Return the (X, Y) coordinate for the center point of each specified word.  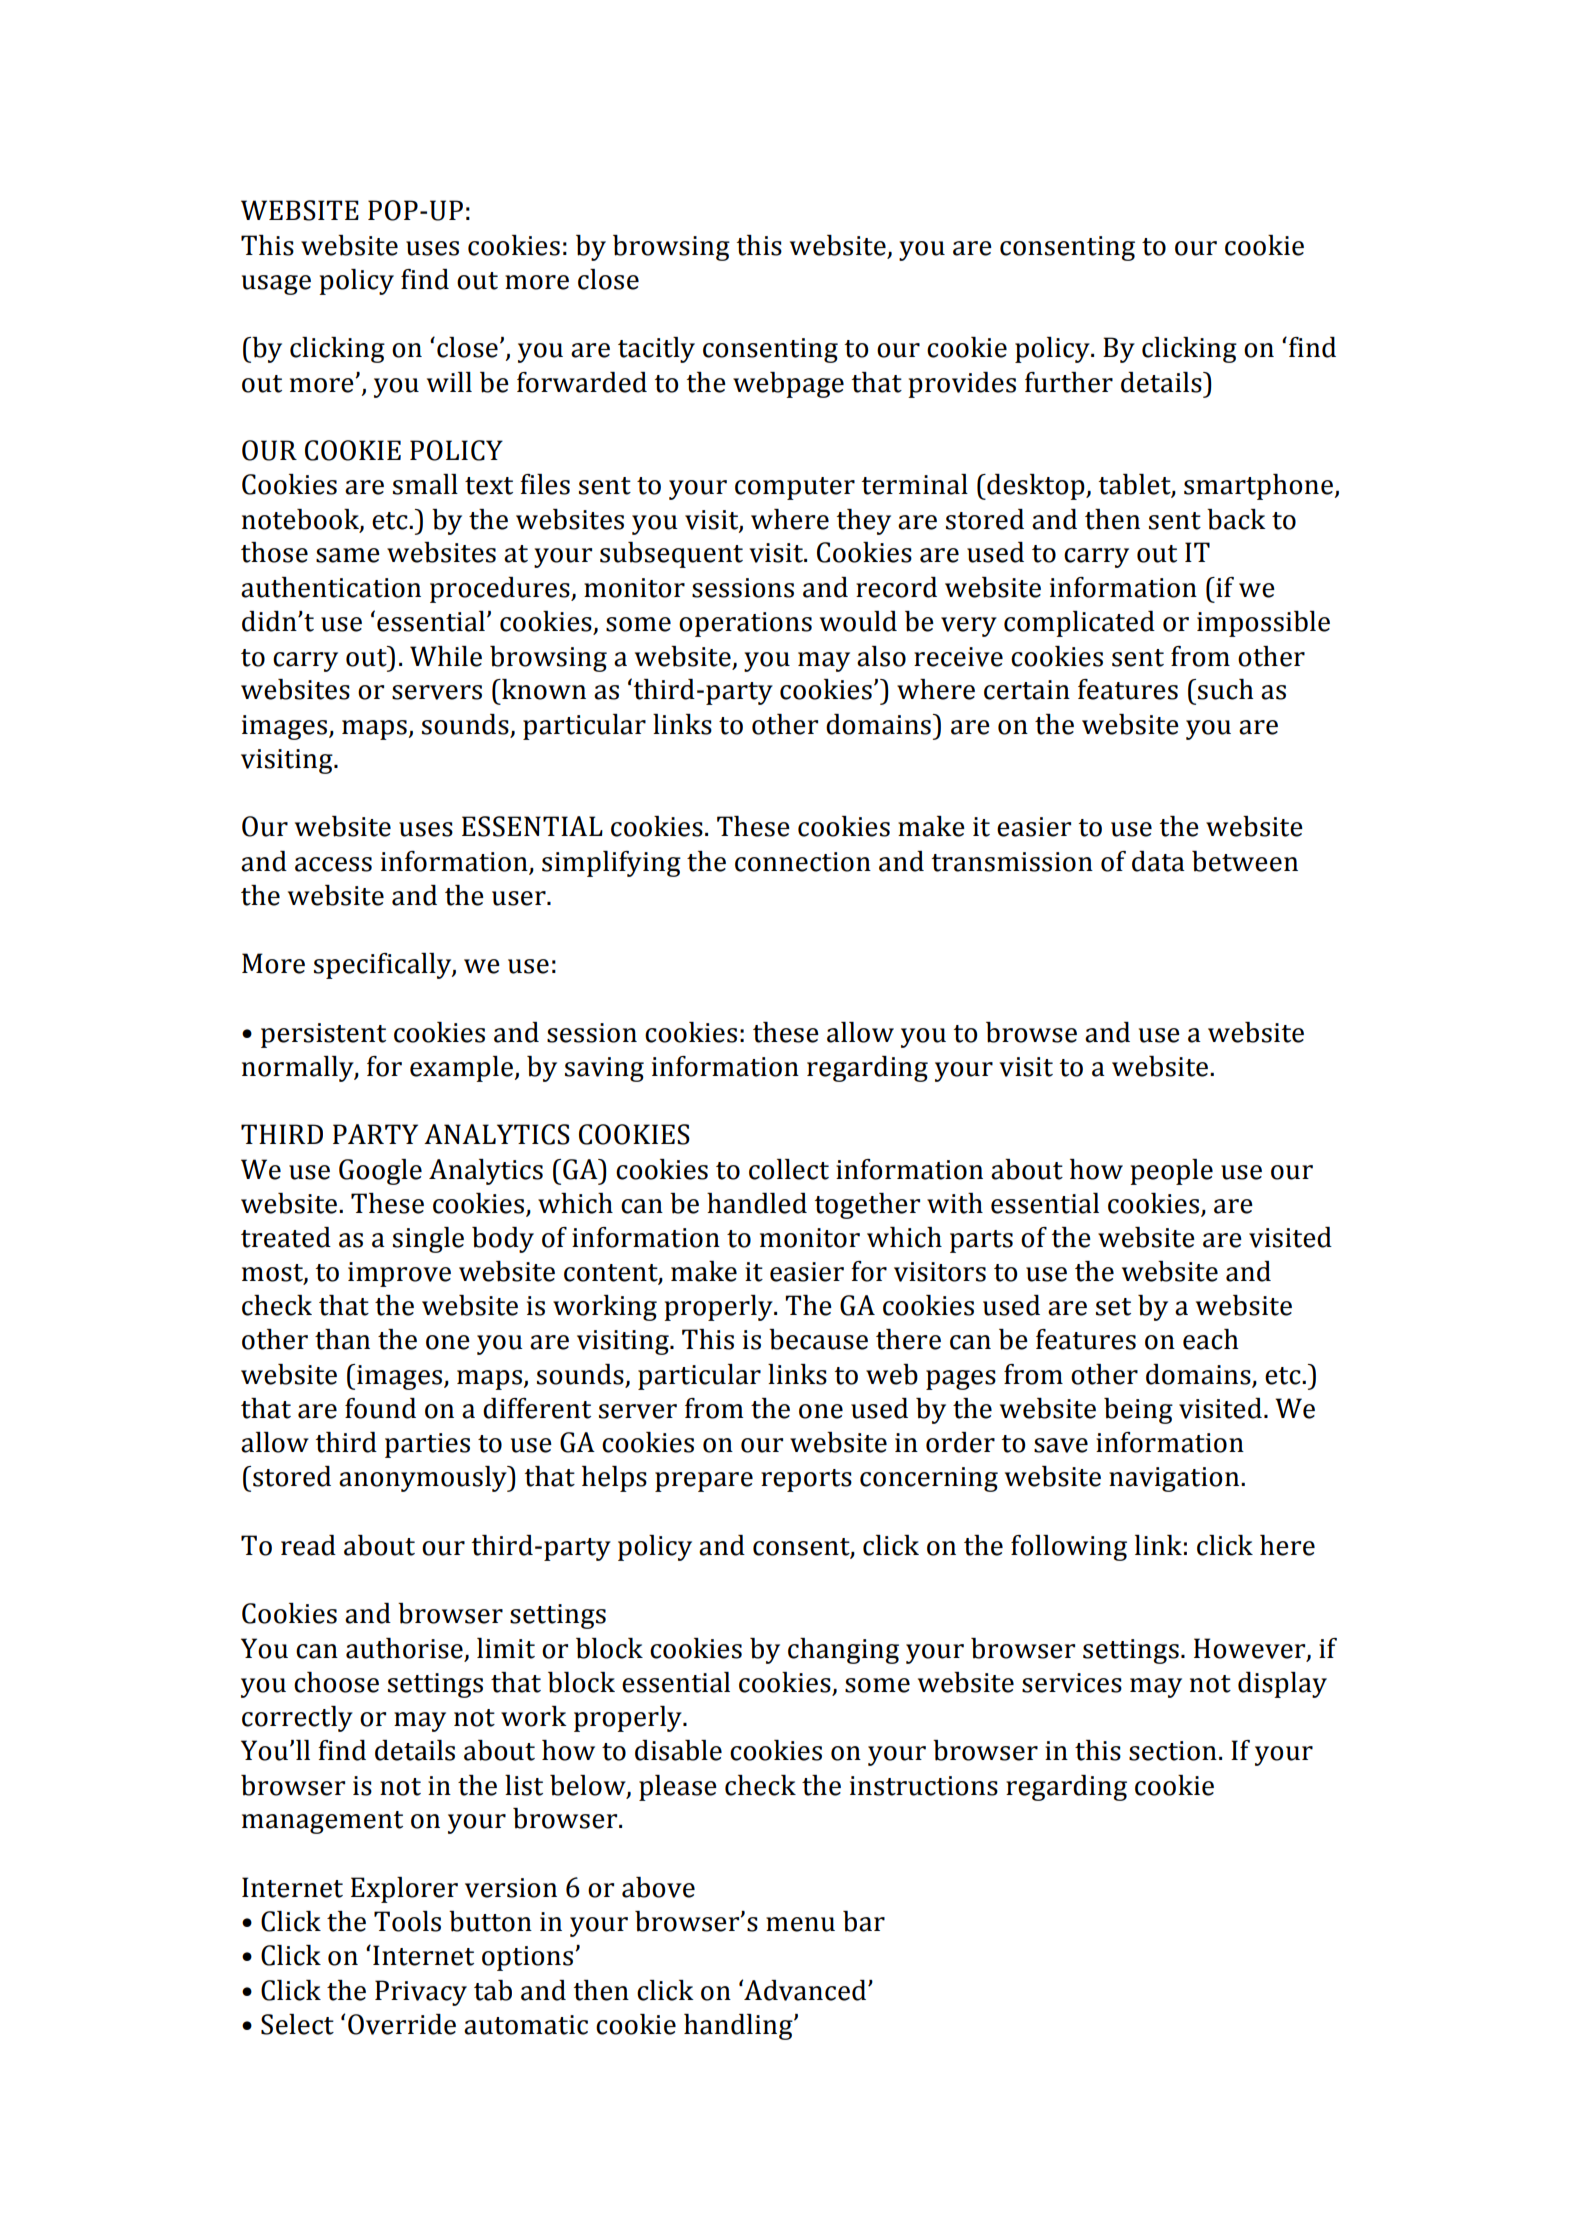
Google (380, 1172)
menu (800, 1924)
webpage (788, 385)
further (1069, 382)
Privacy (421, 1993)
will (449, 382)
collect (789, 1169)
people (1171, 1172)
